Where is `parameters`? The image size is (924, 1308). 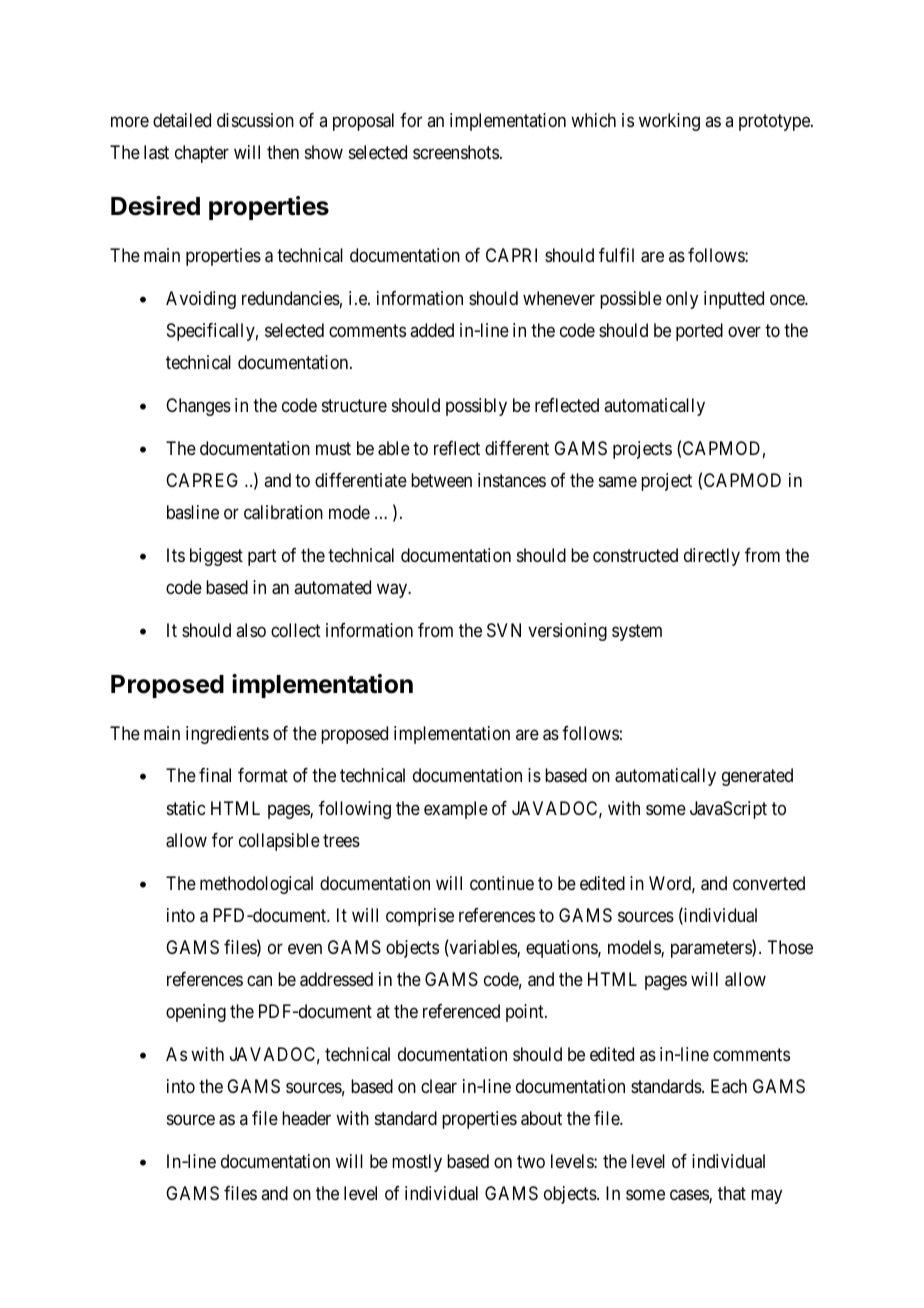
parameters is located at coordinates (712, 949).
